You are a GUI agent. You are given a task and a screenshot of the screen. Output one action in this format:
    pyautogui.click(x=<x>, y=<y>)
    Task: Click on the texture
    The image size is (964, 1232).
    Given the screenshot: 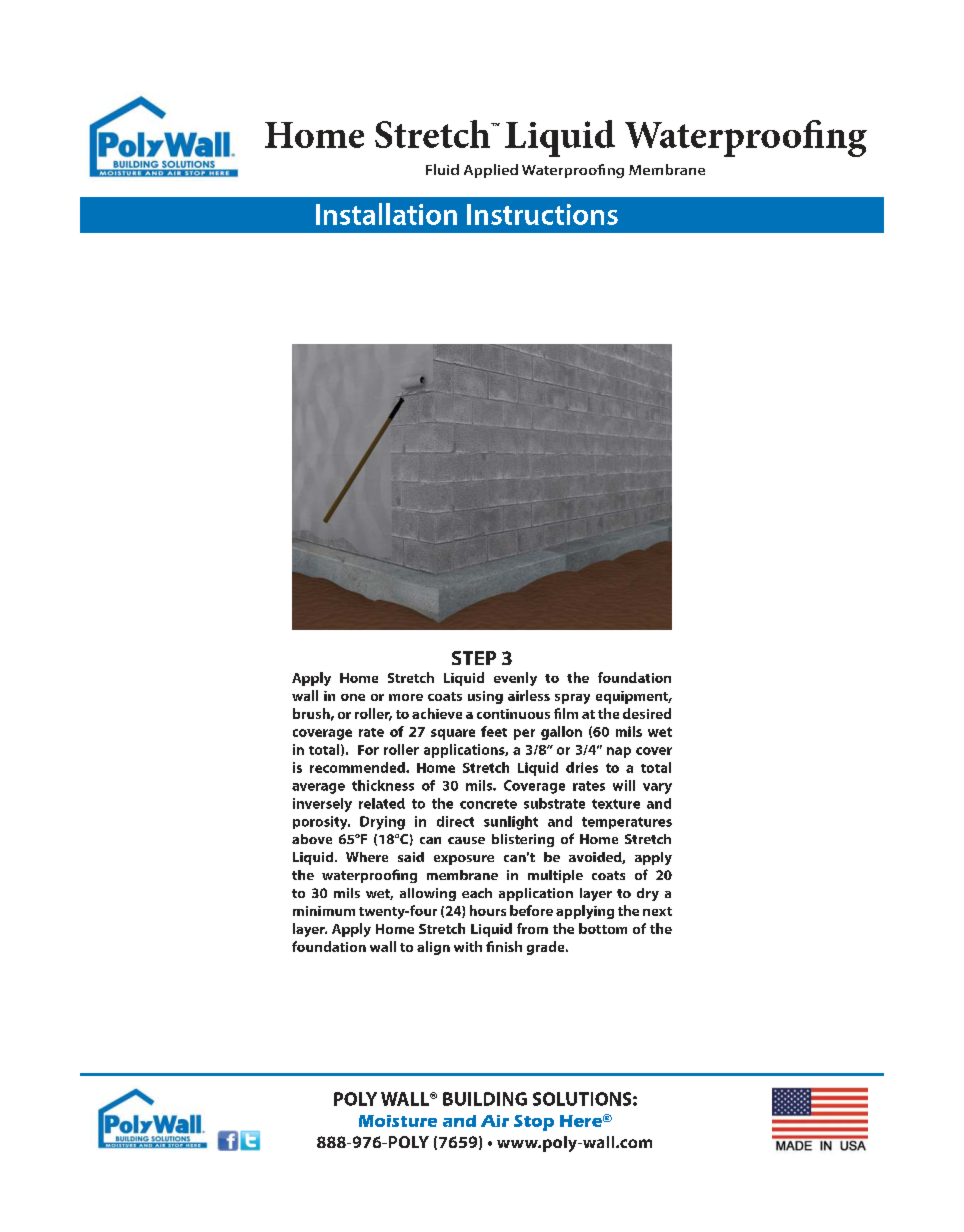 What is the action you would take?
    pyautogui.click(x=616, y=804)
